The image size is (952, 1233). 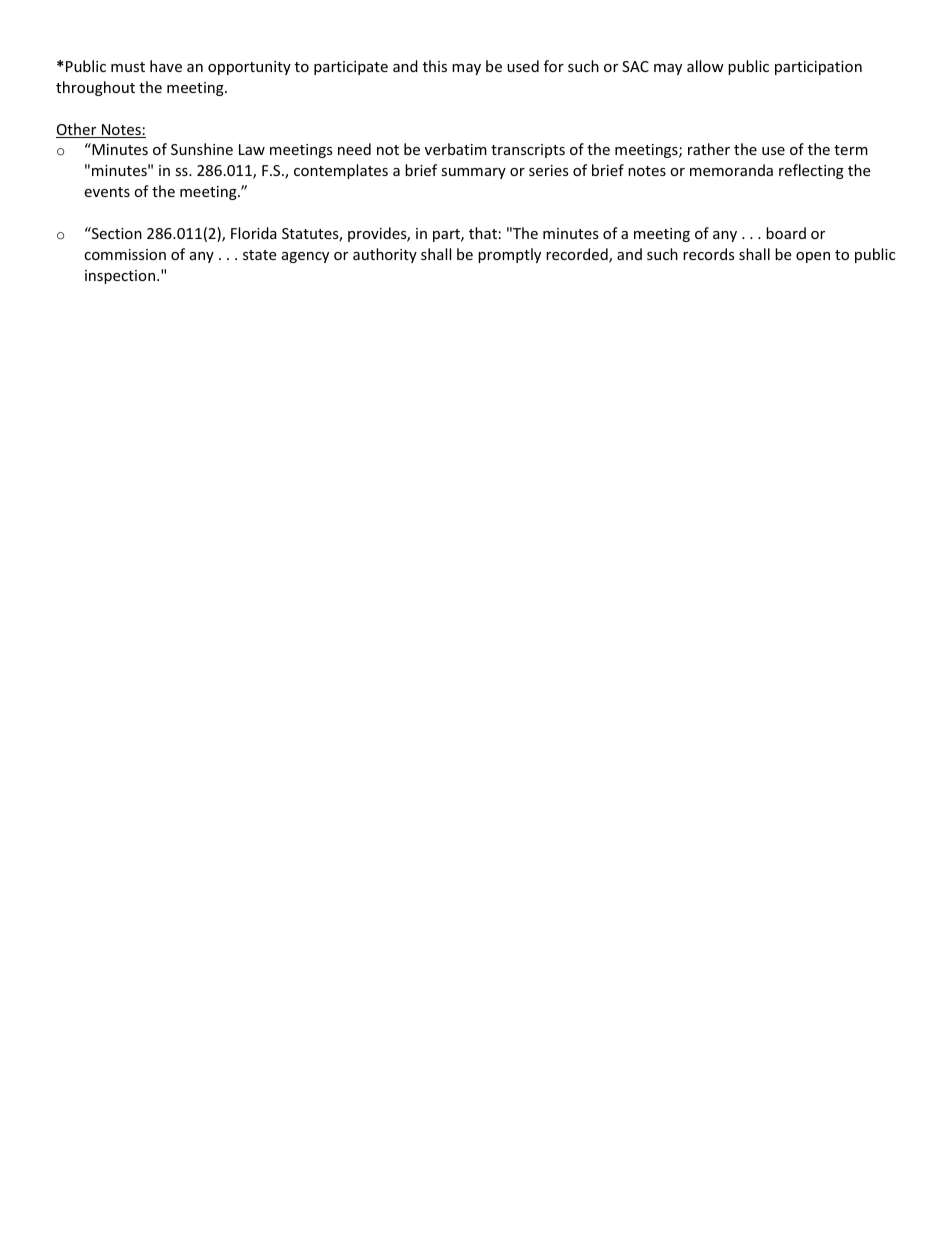 I want to click on events, so click(x=107, y=192).
